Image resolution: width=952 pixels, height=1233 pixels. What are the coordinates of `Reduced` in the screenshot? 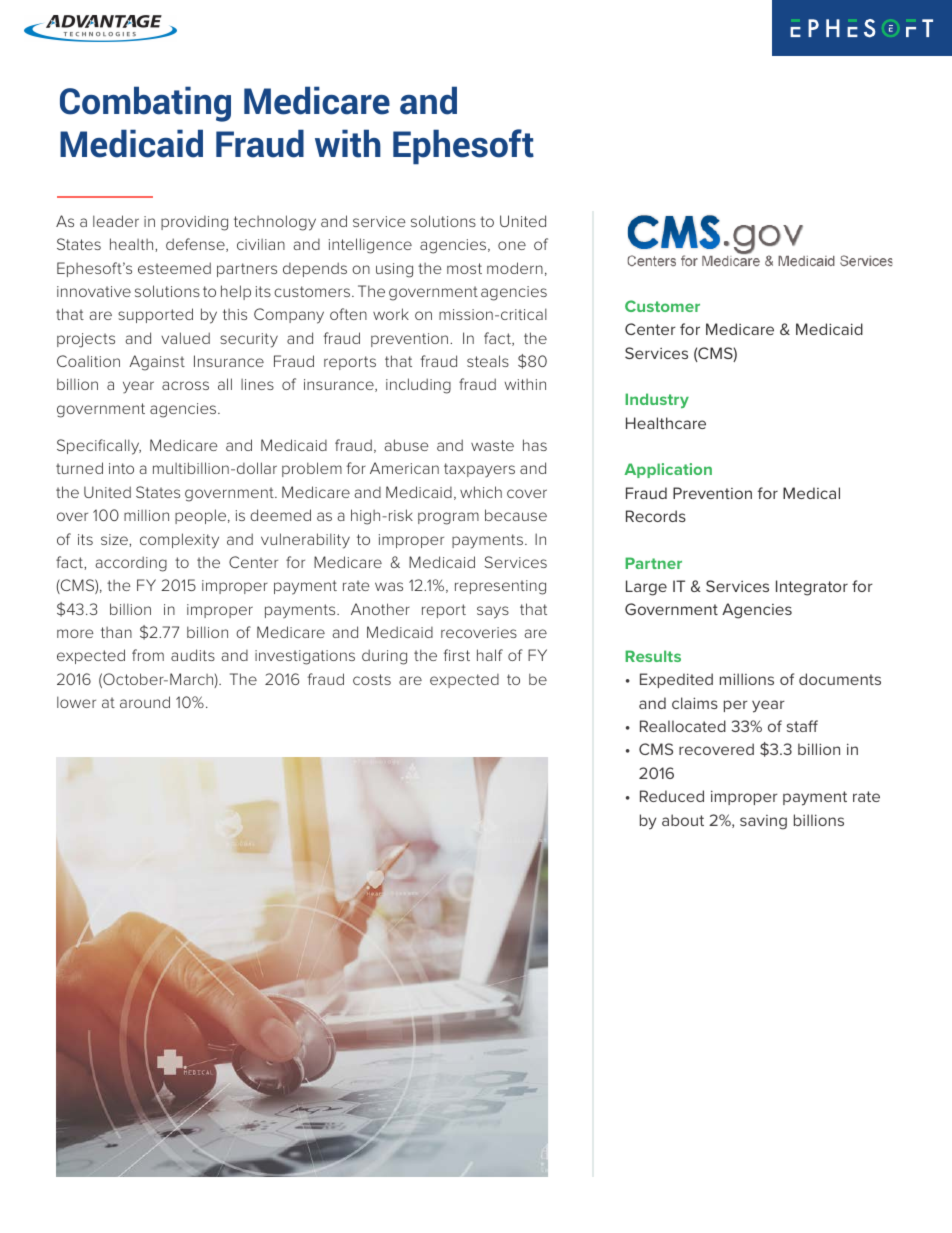 It's located at (672, 796).
